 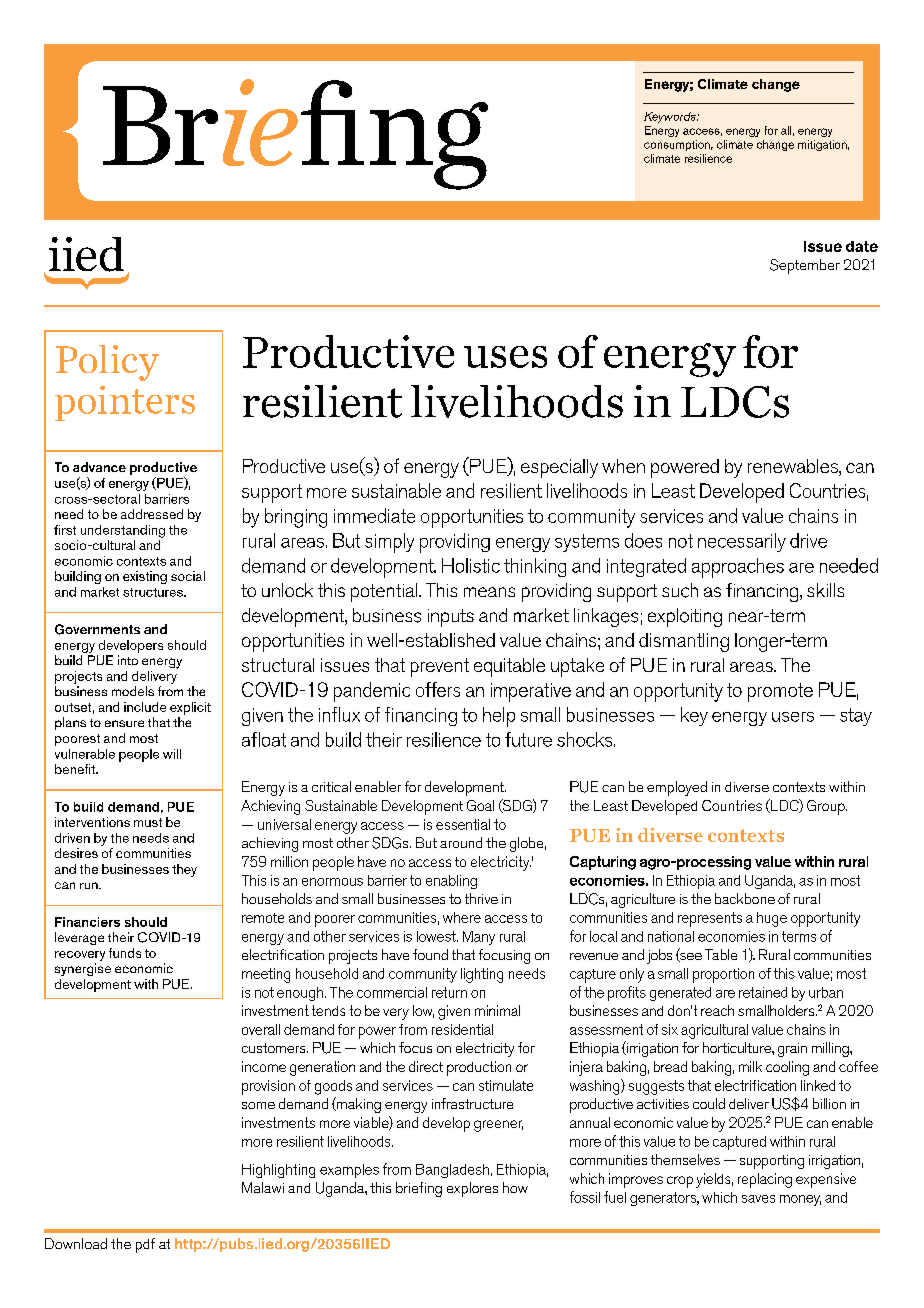 I want to click on will, so click(x=172, y=754).
